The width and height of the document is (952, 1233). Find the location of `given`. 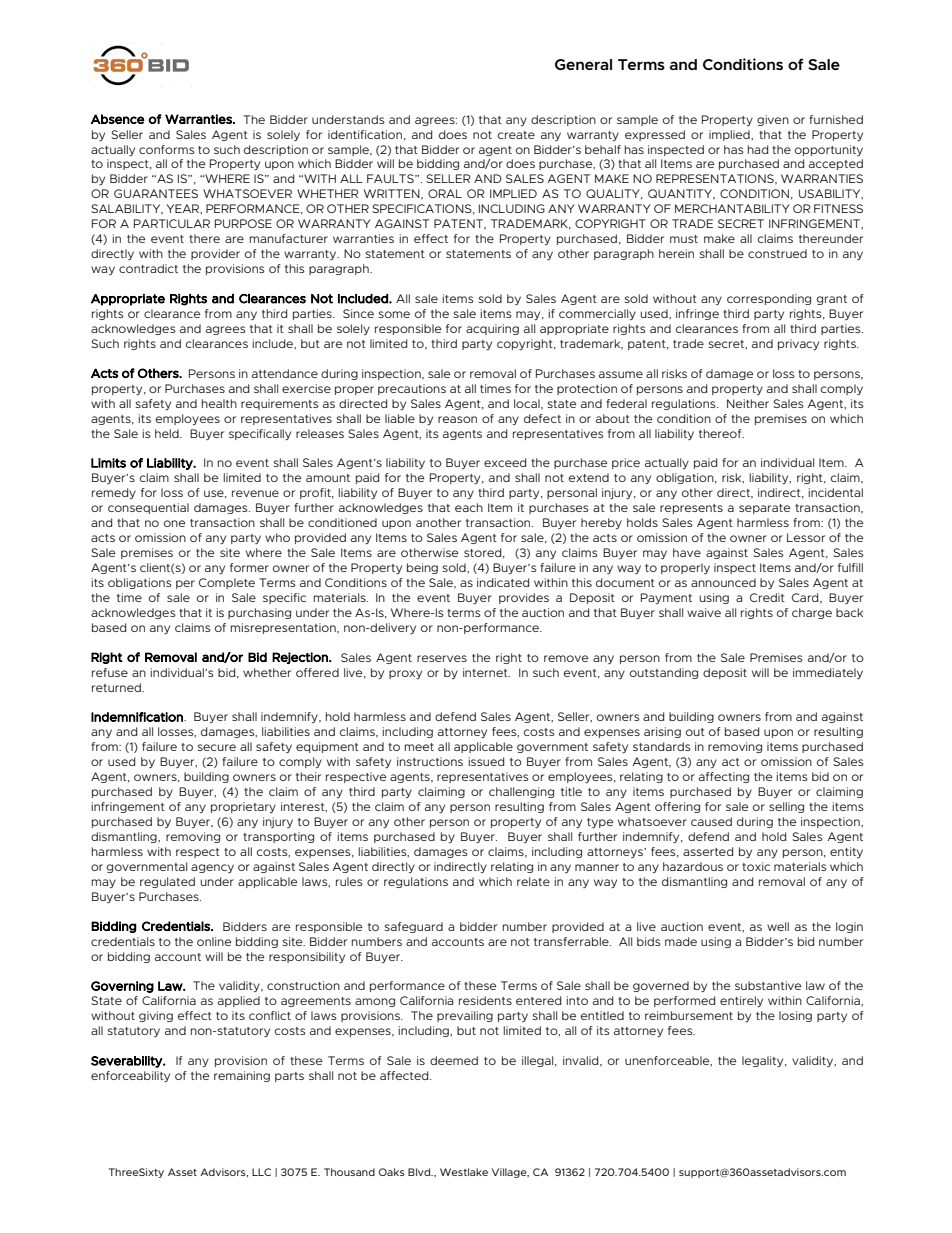

given is located at coordinates (773, 120).
